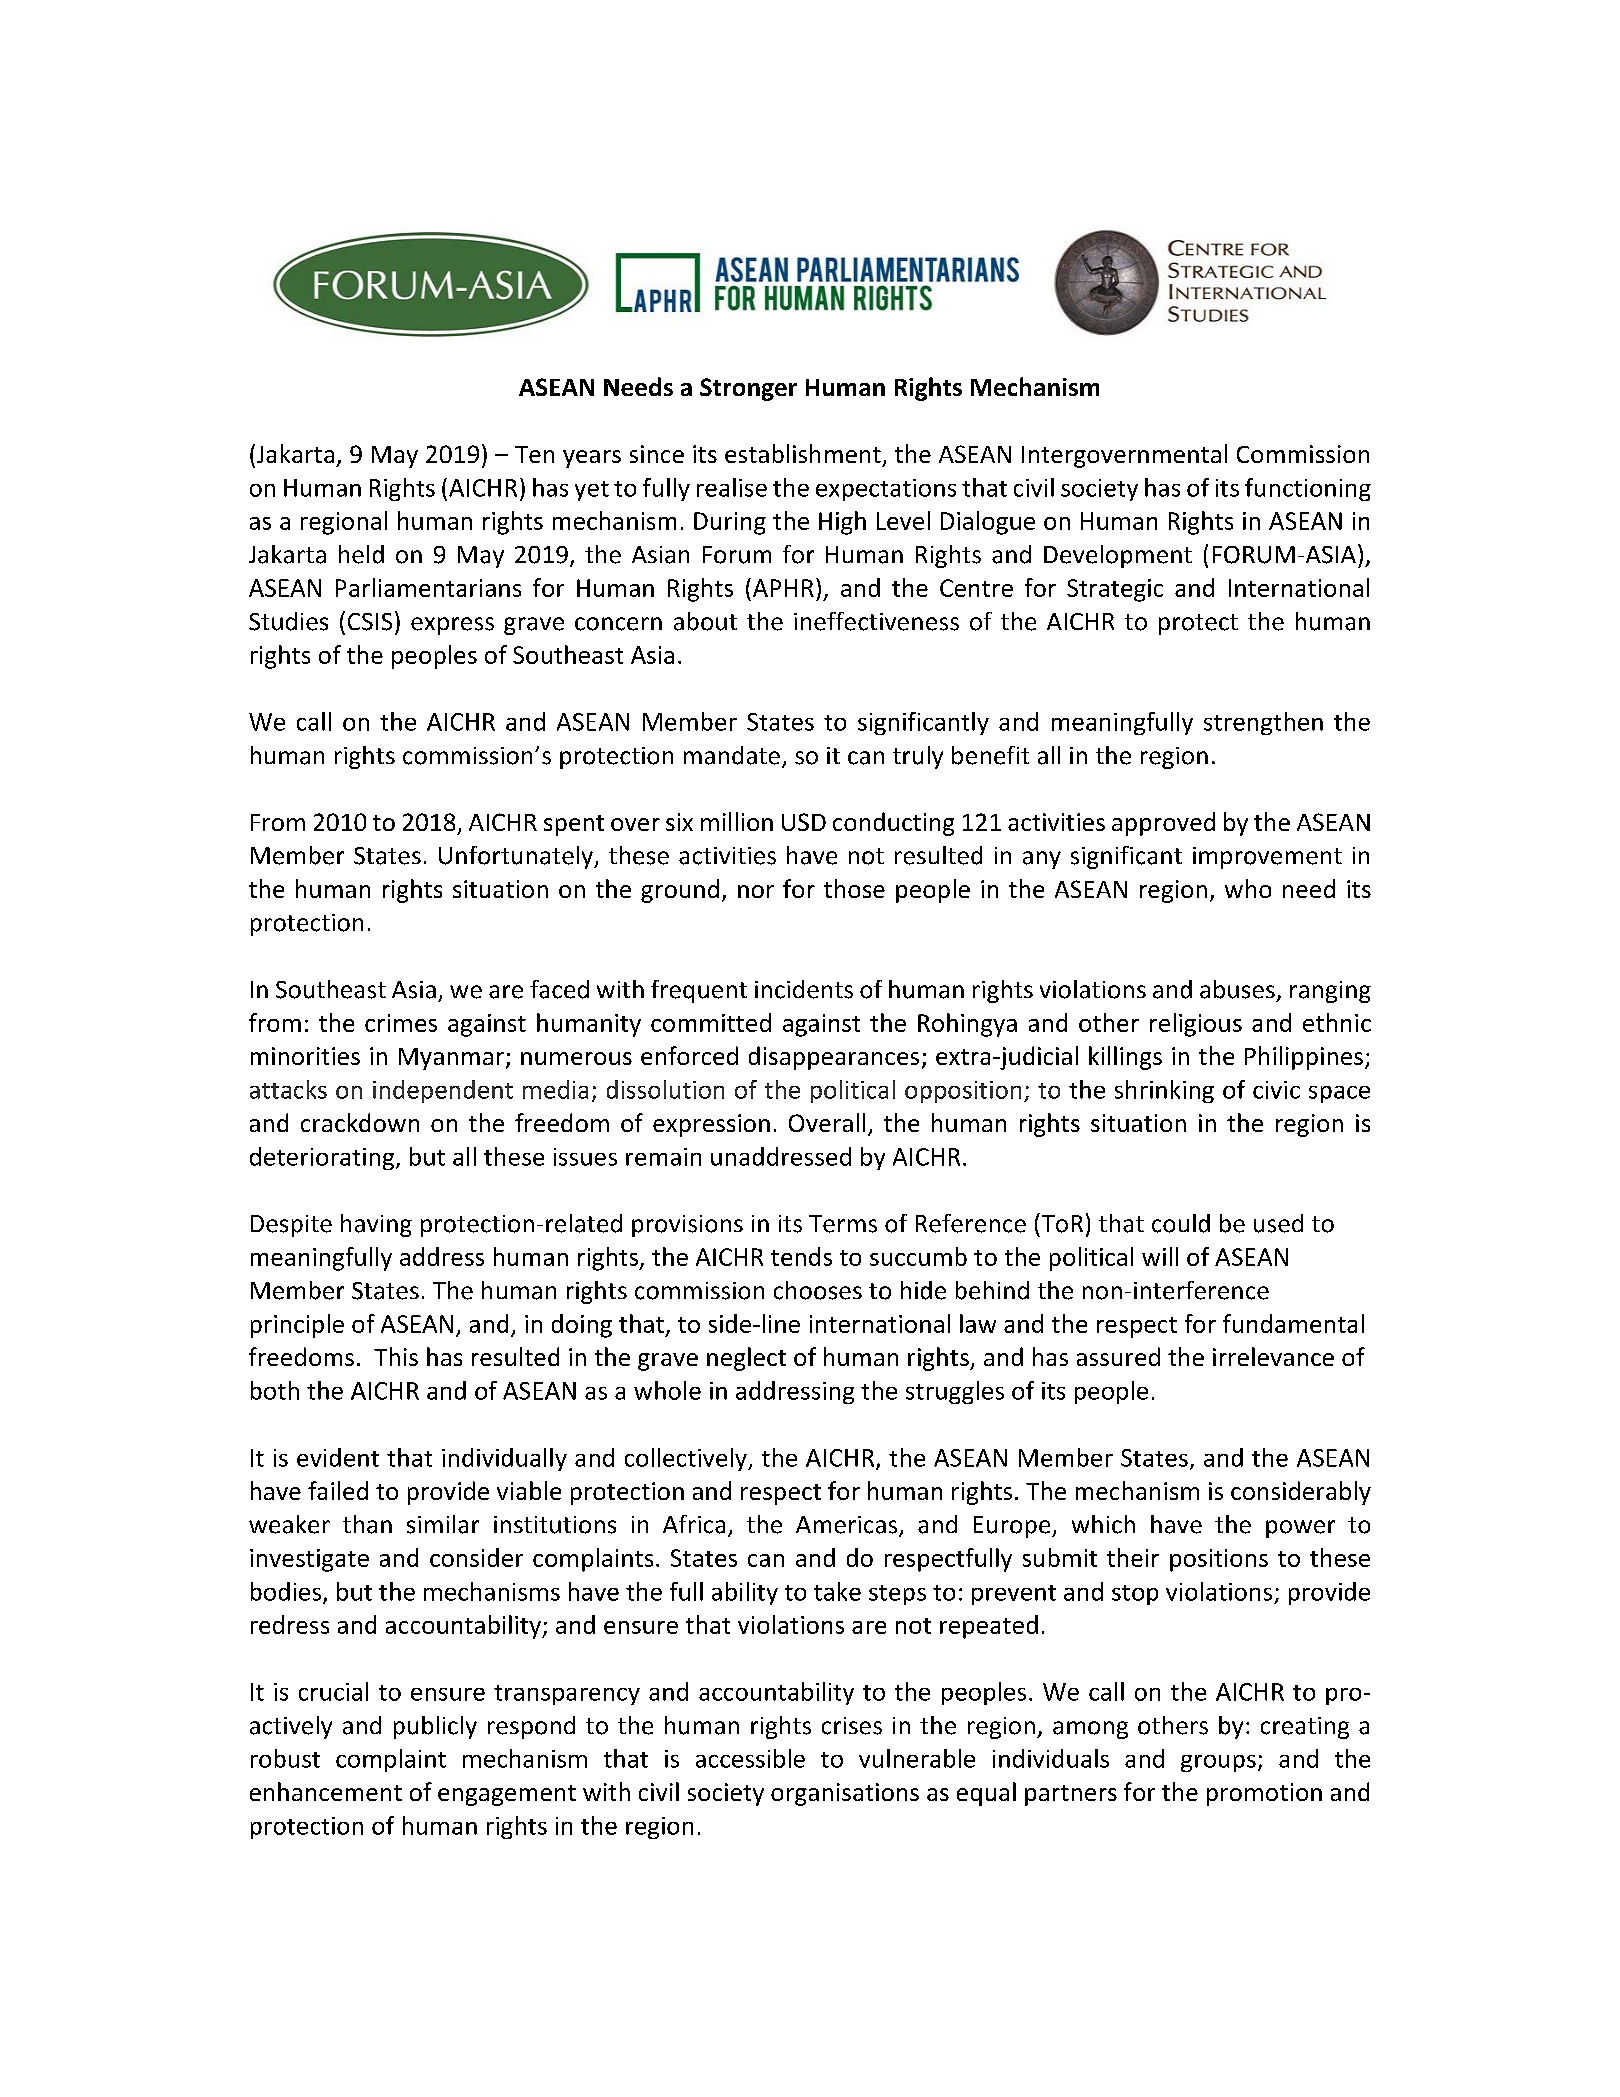 Image resolution: width=1620 pixels, height=2097 pixels. What do you see at coordinates (361, 554) in the screenshot?
I see `held` at bounding box center [361, 554].
